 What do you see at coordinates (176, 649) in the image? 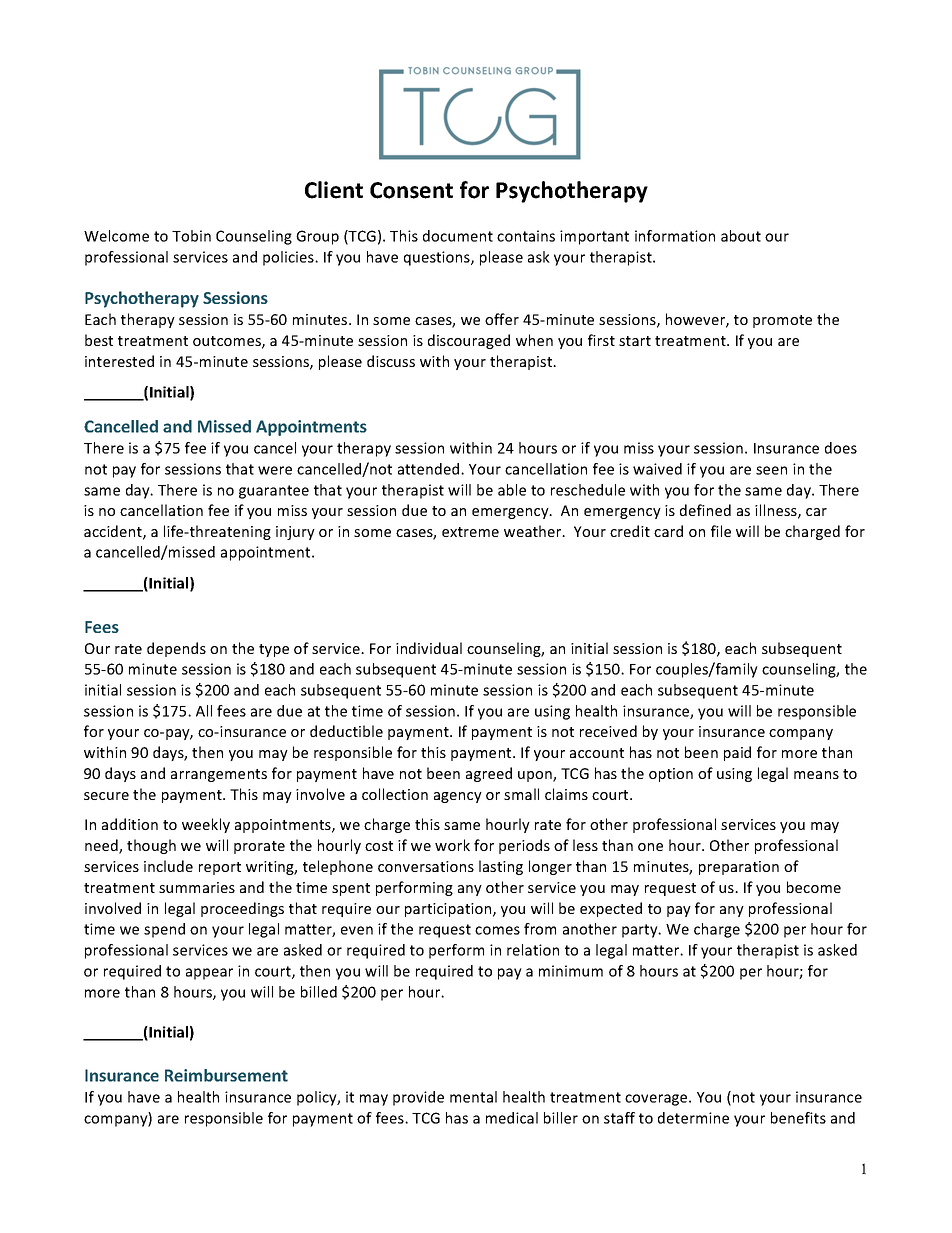
I see `depends` at bounding box center [176, 649].
